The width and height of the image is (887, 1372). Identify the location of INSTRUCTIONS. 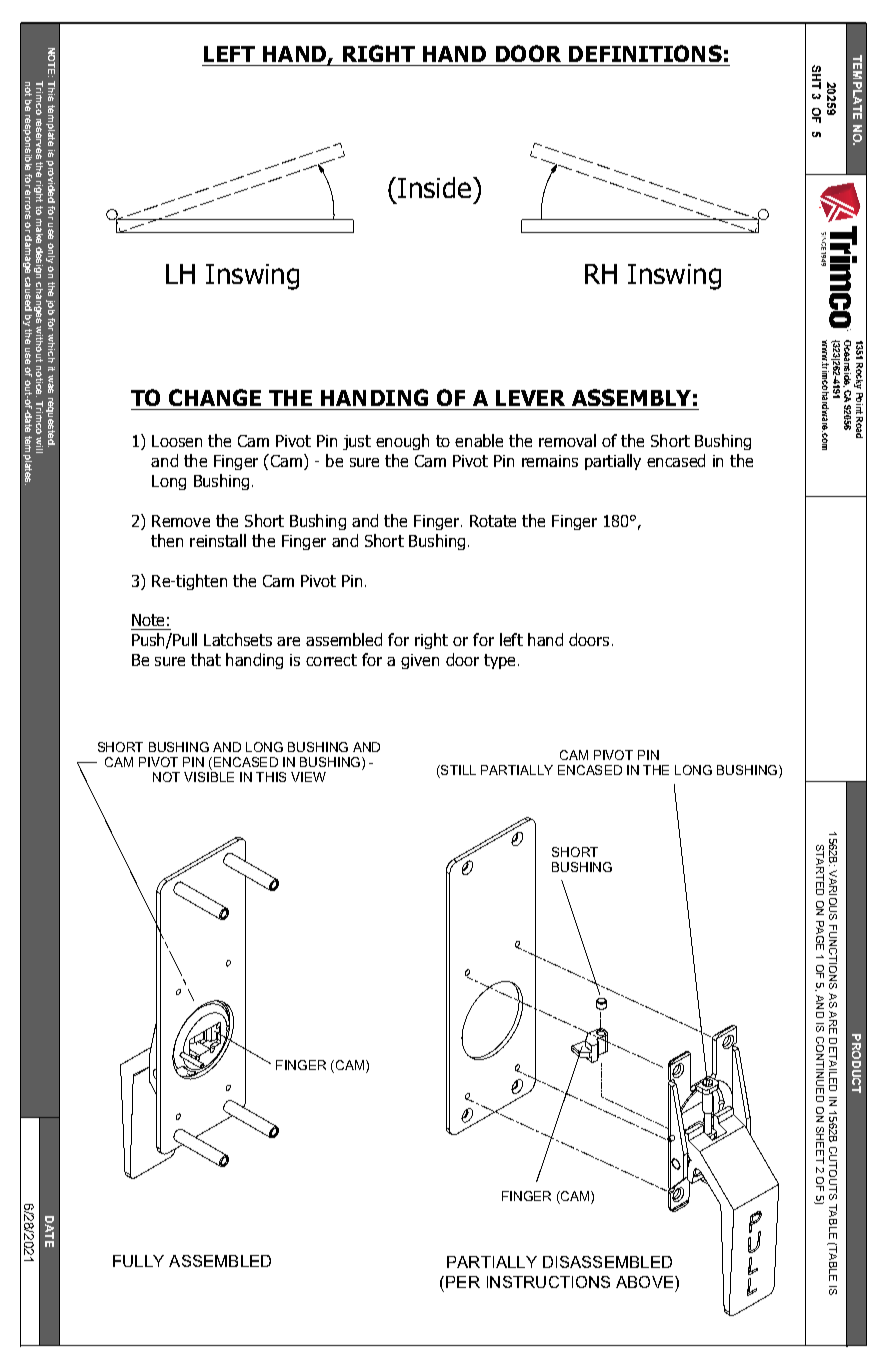
(548, 1282).
